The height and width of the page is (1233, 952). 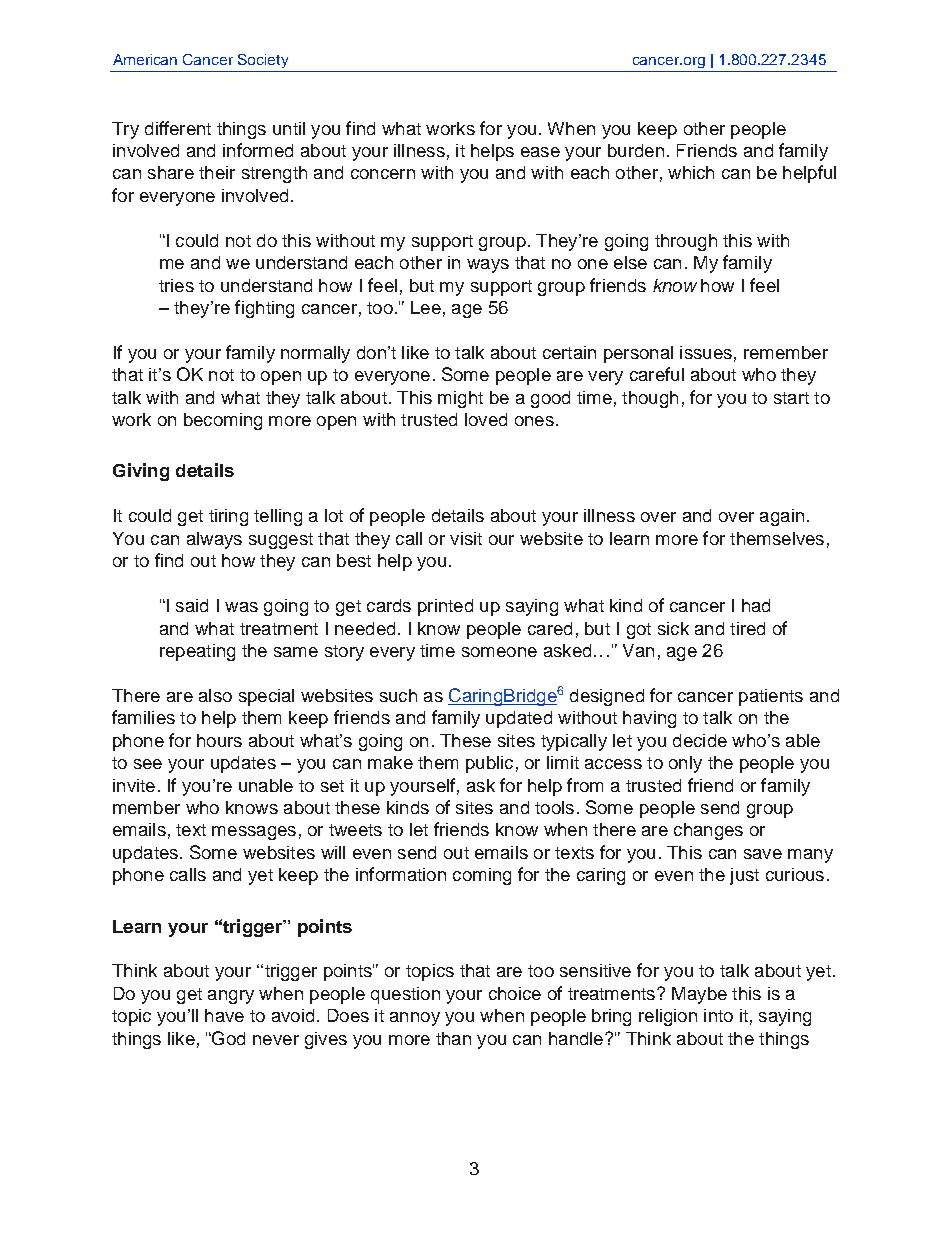 I want to click on tries, so click(x=176, y=285).
